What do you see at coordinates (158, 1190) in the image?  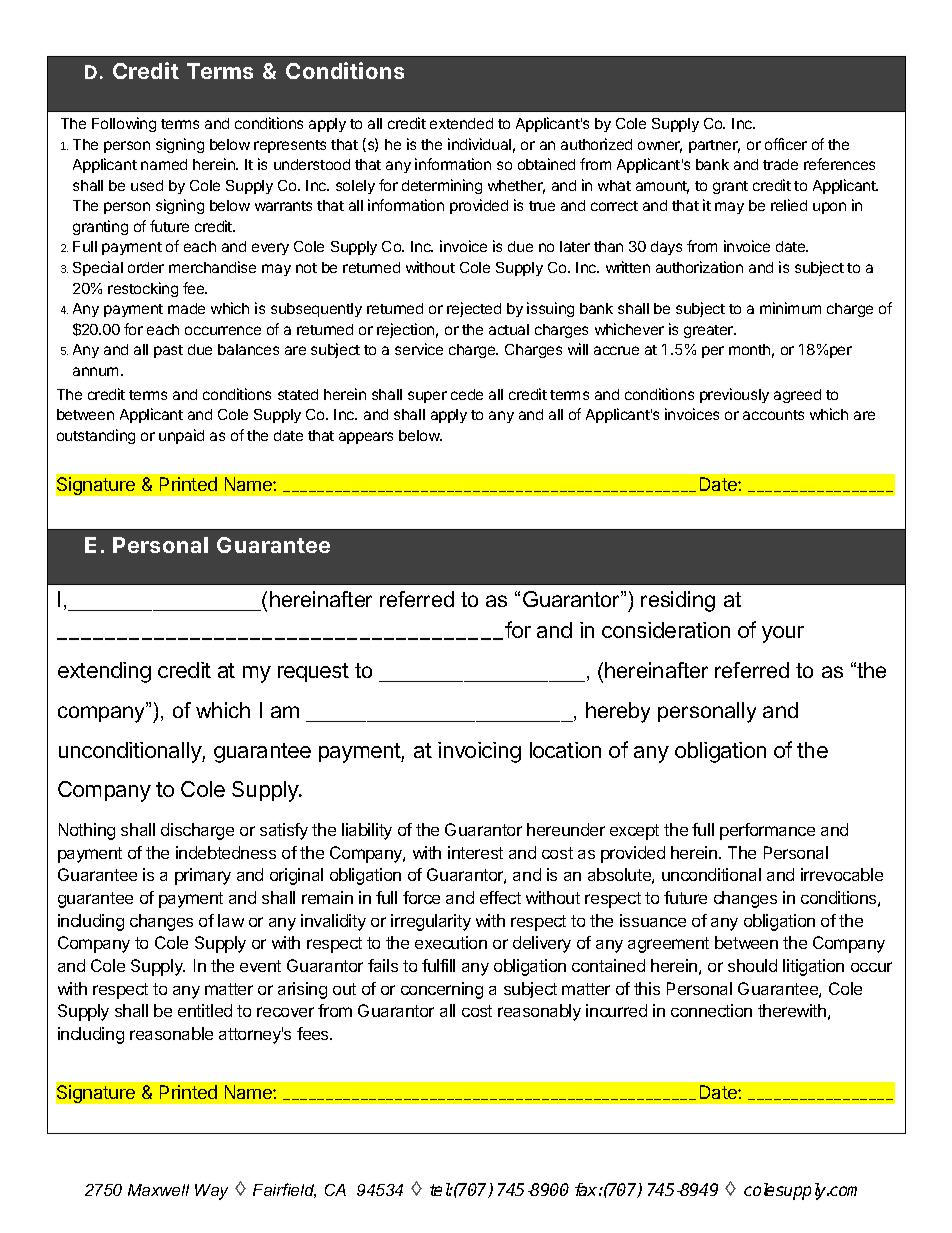 I see `Maxwell` at bounding box center [158, 1190].
